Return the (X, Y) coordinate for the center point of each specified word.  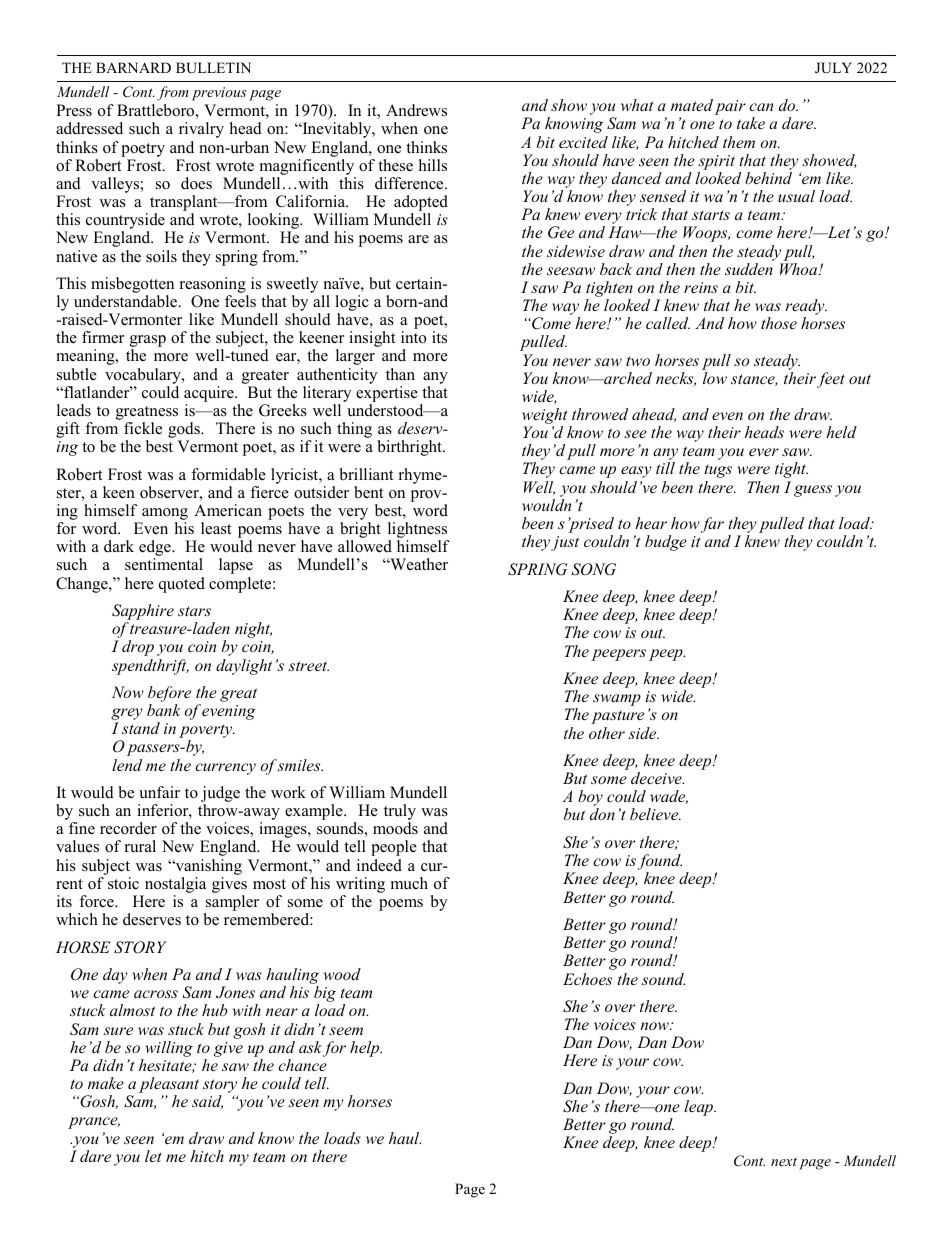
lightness (418, 531)
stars (194, 611)
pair (730, 107)
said (207, 1102)
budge (666, 543)
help (366, 1049)
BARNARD (133, 67)
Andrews (416, 110)
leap (700, 1108)
